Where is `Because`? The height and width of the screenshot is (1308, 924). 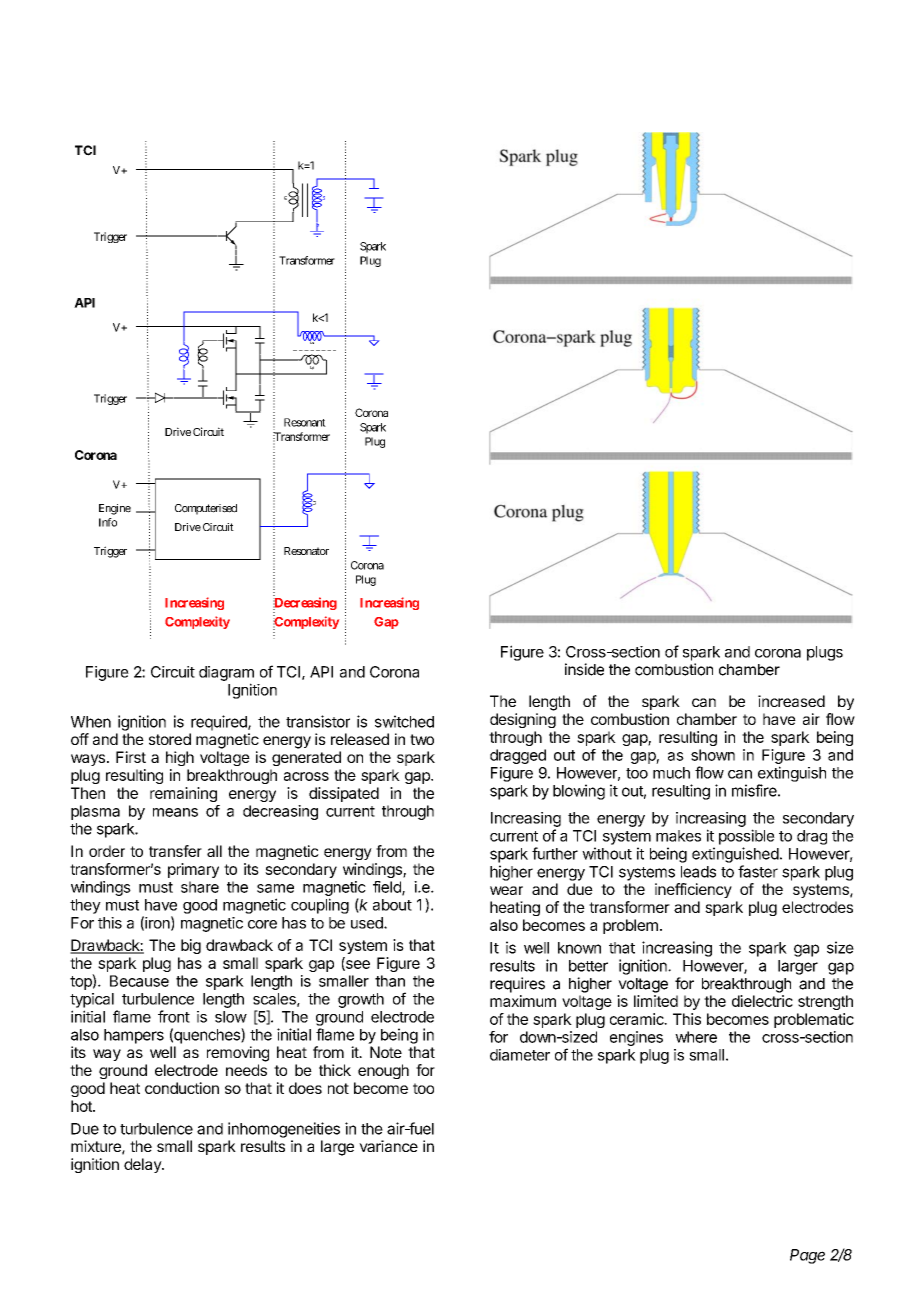
Because is located at coordinates (139, 981).
